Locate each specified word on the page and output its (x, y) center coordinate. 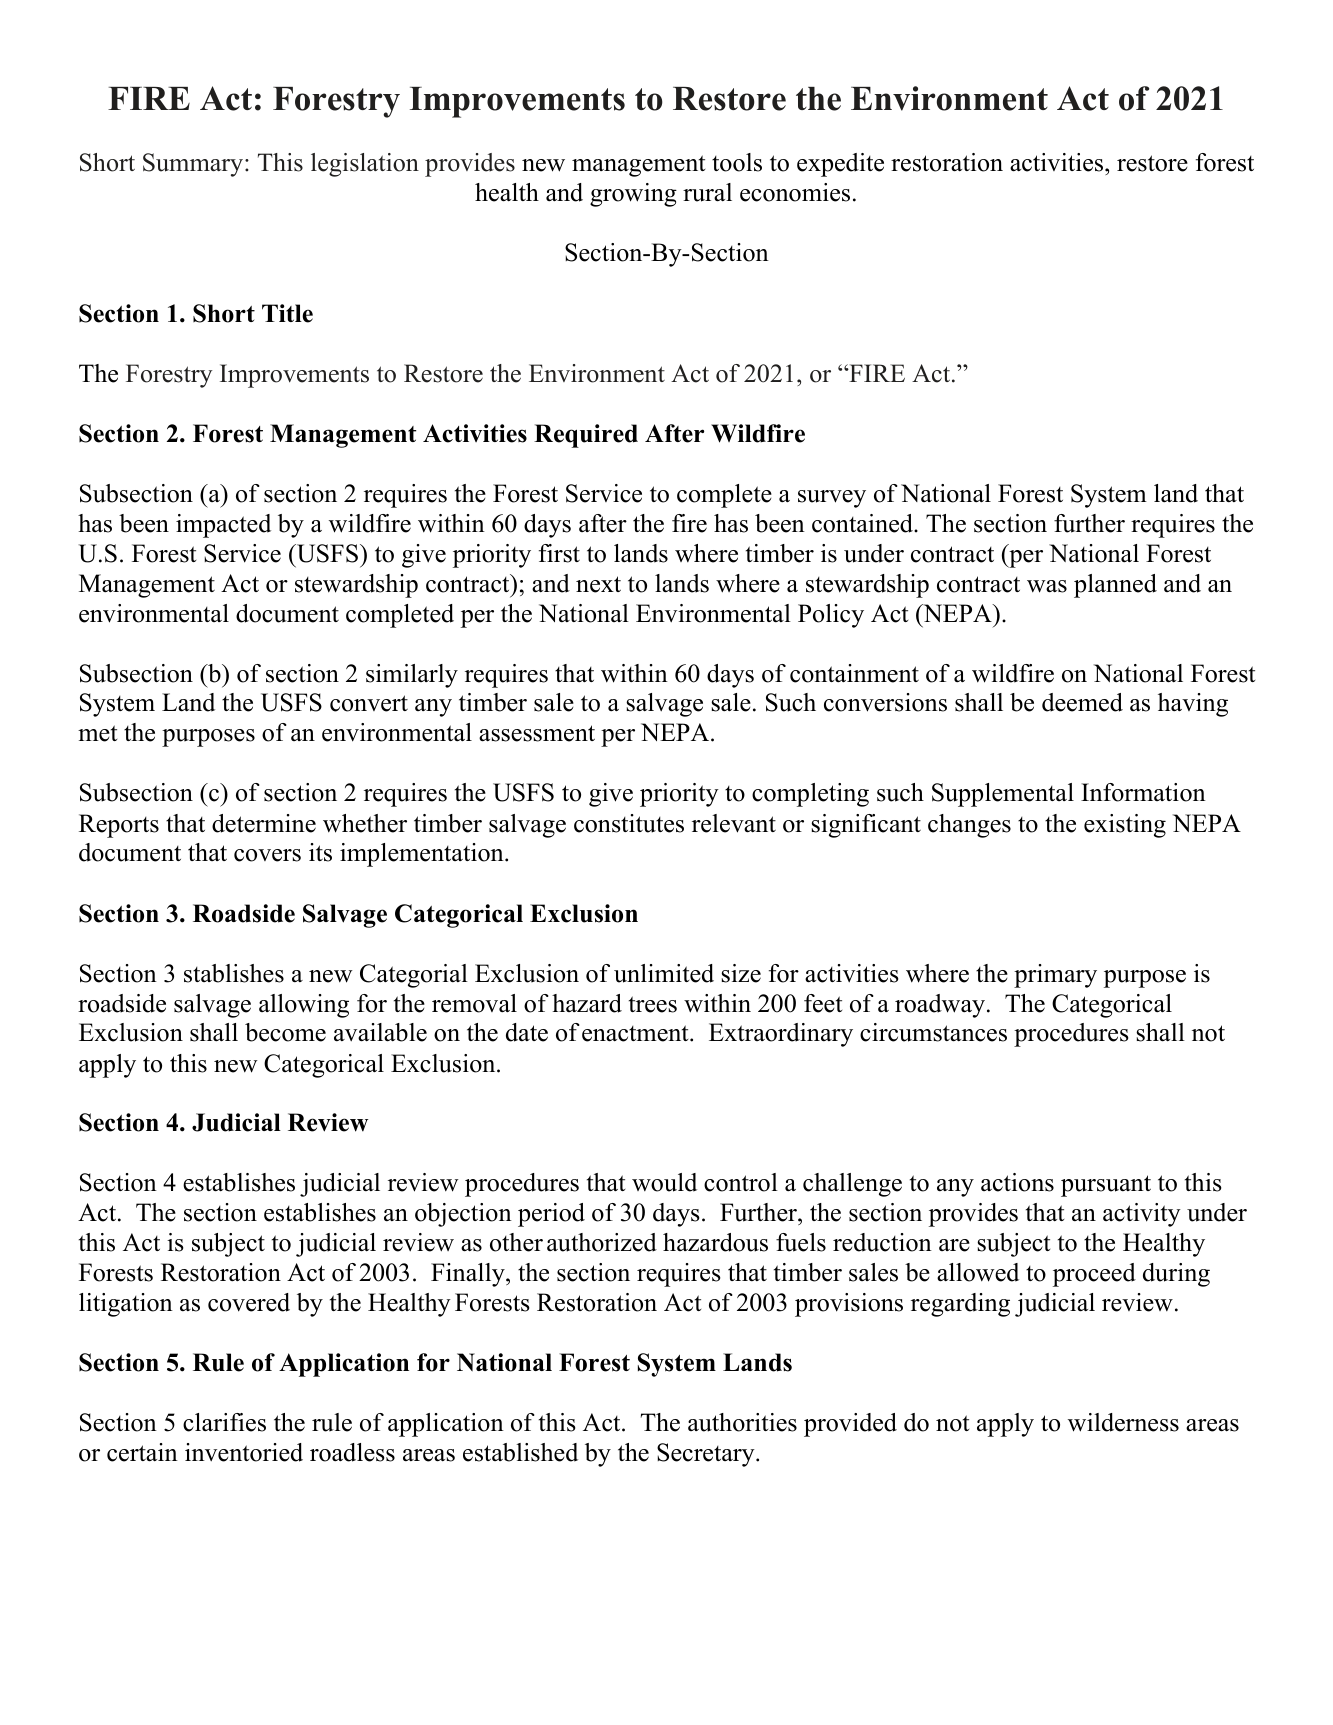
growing (633, 195)
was (1047, 586)
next (598, 584)
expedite (840, 165)
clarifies (224, 1422)
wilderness (1123, 1422)
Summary (194, 165)
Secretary (707, 1455)
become (285, 1032)
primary (1055, 976)
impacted (223, 526)
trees (653, 1004)
